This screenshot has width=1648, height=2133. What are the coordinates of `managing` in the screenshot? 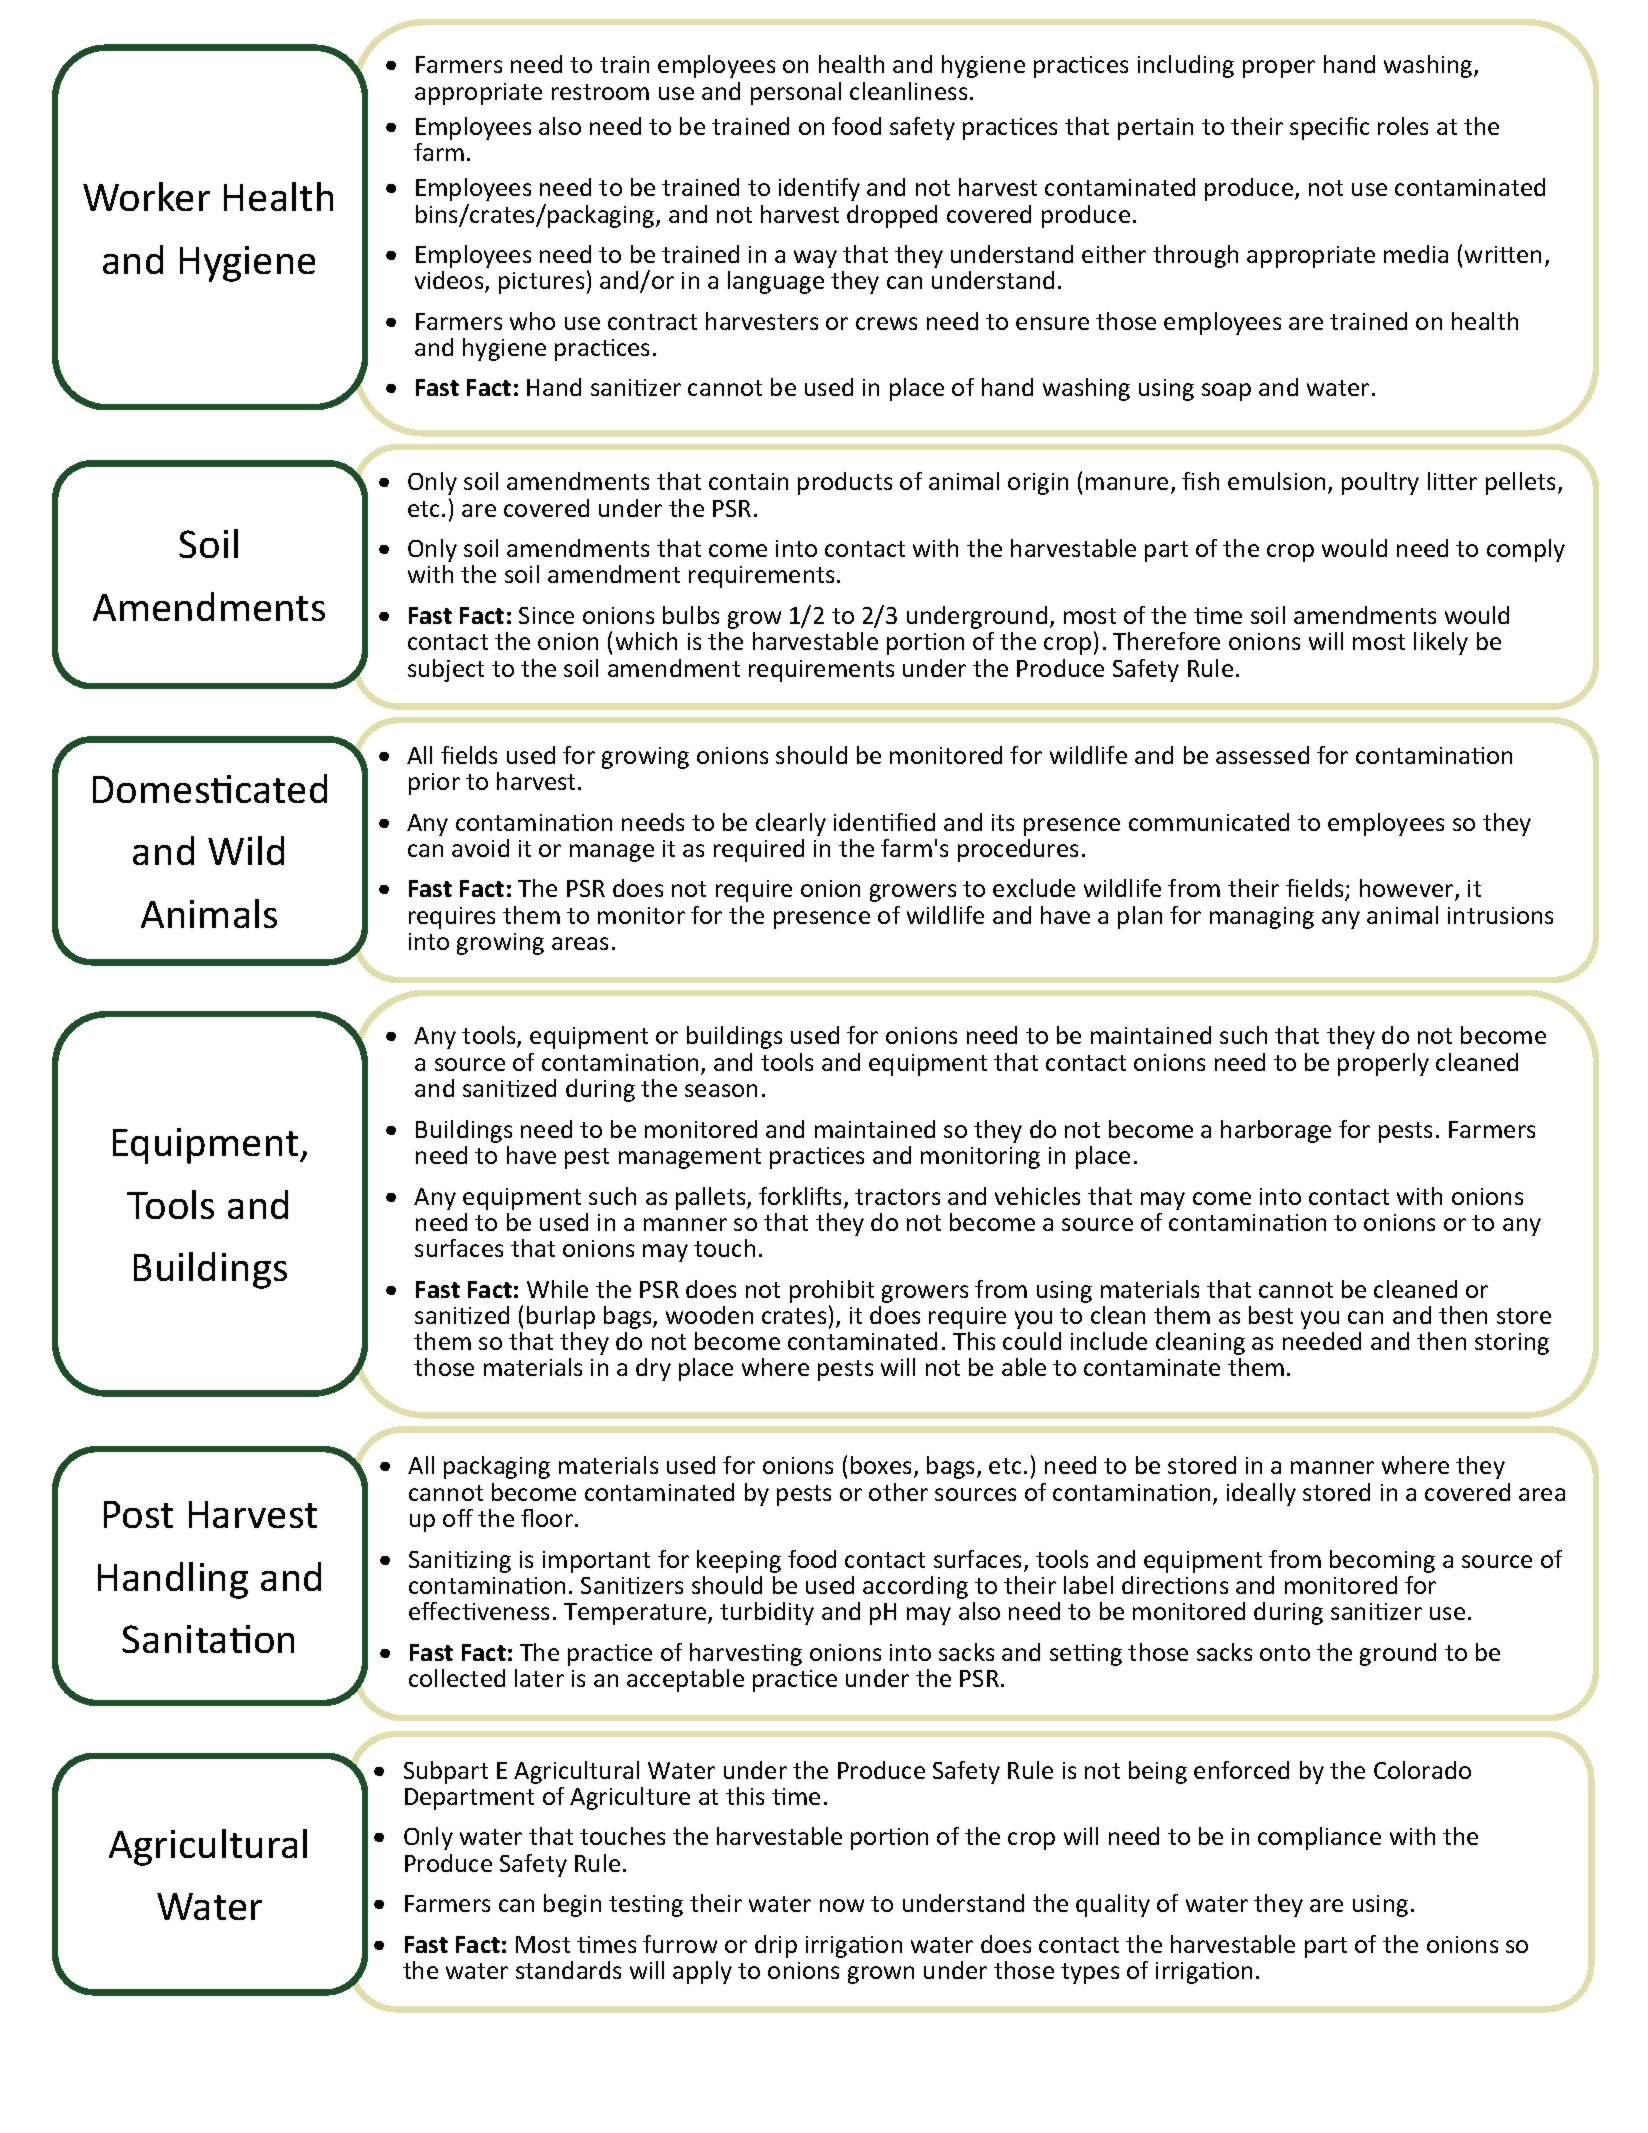 It's located at (1262, 918).
